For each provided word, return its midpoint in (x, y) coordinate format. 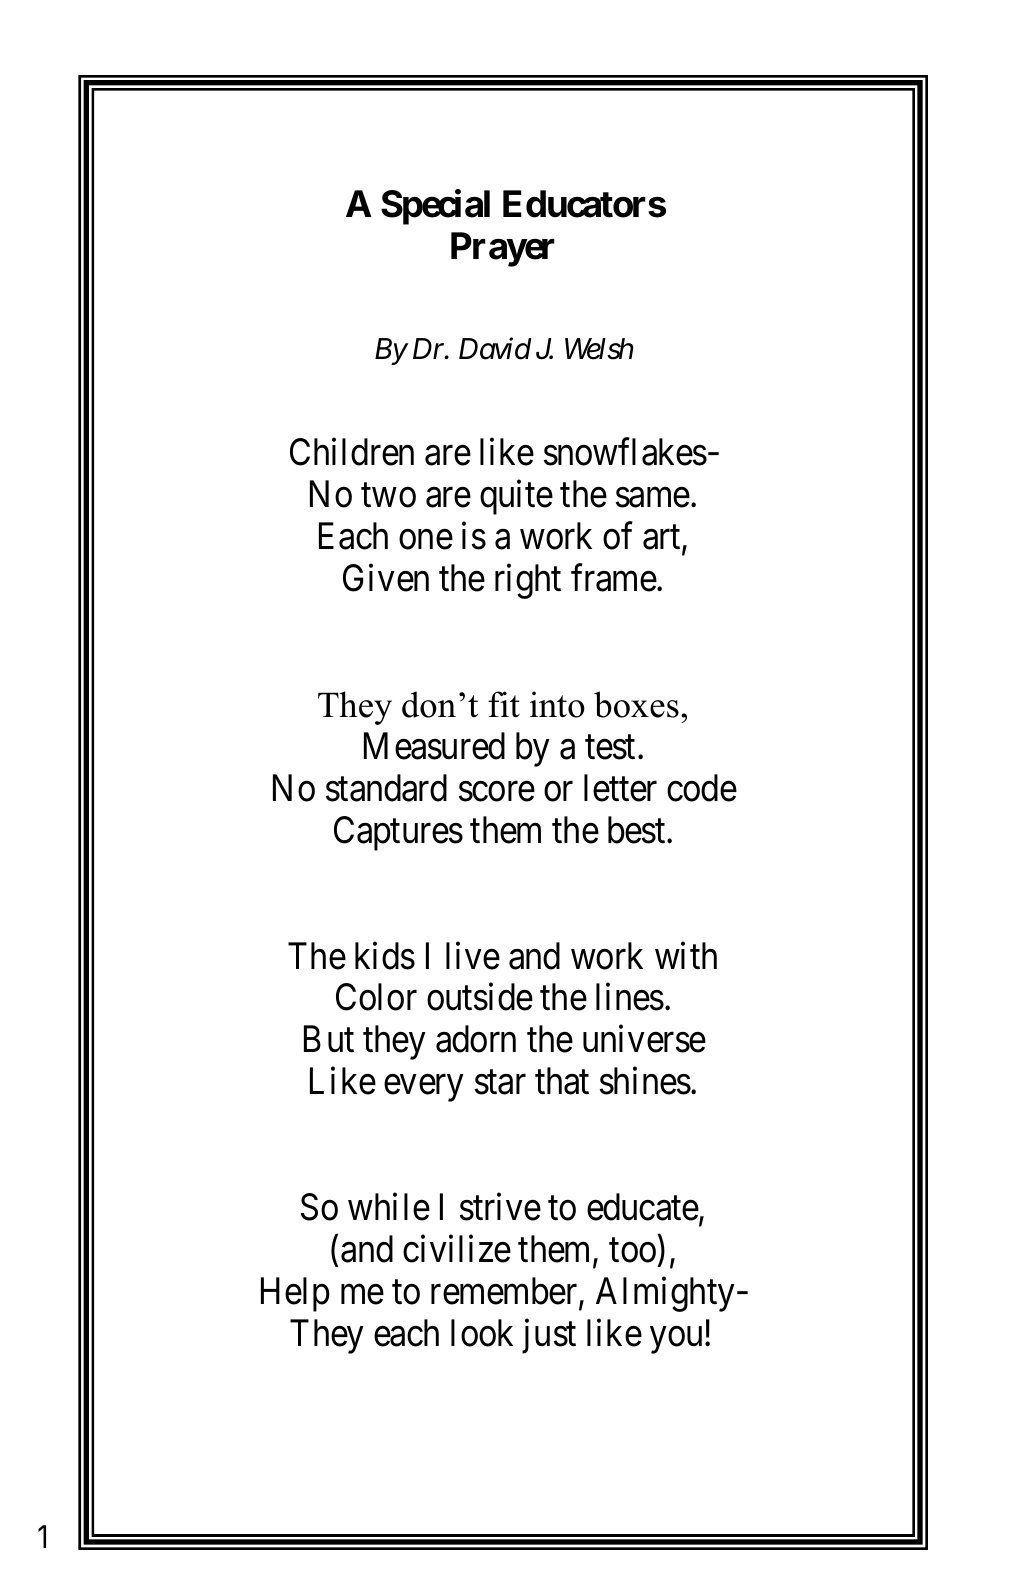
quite (516, 497)
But (329, 1039)
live (473, 956)
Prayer (503, 249)
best (638, 830)
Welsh (599, 349)
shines (645, 1081)
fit (504, 704)
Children (352, 452)
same (653, 498)
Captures (398, 833)
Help (295, 1294)
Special (435, 207)
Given (386, 578)
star (500, 1083)
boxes (636, 704)
